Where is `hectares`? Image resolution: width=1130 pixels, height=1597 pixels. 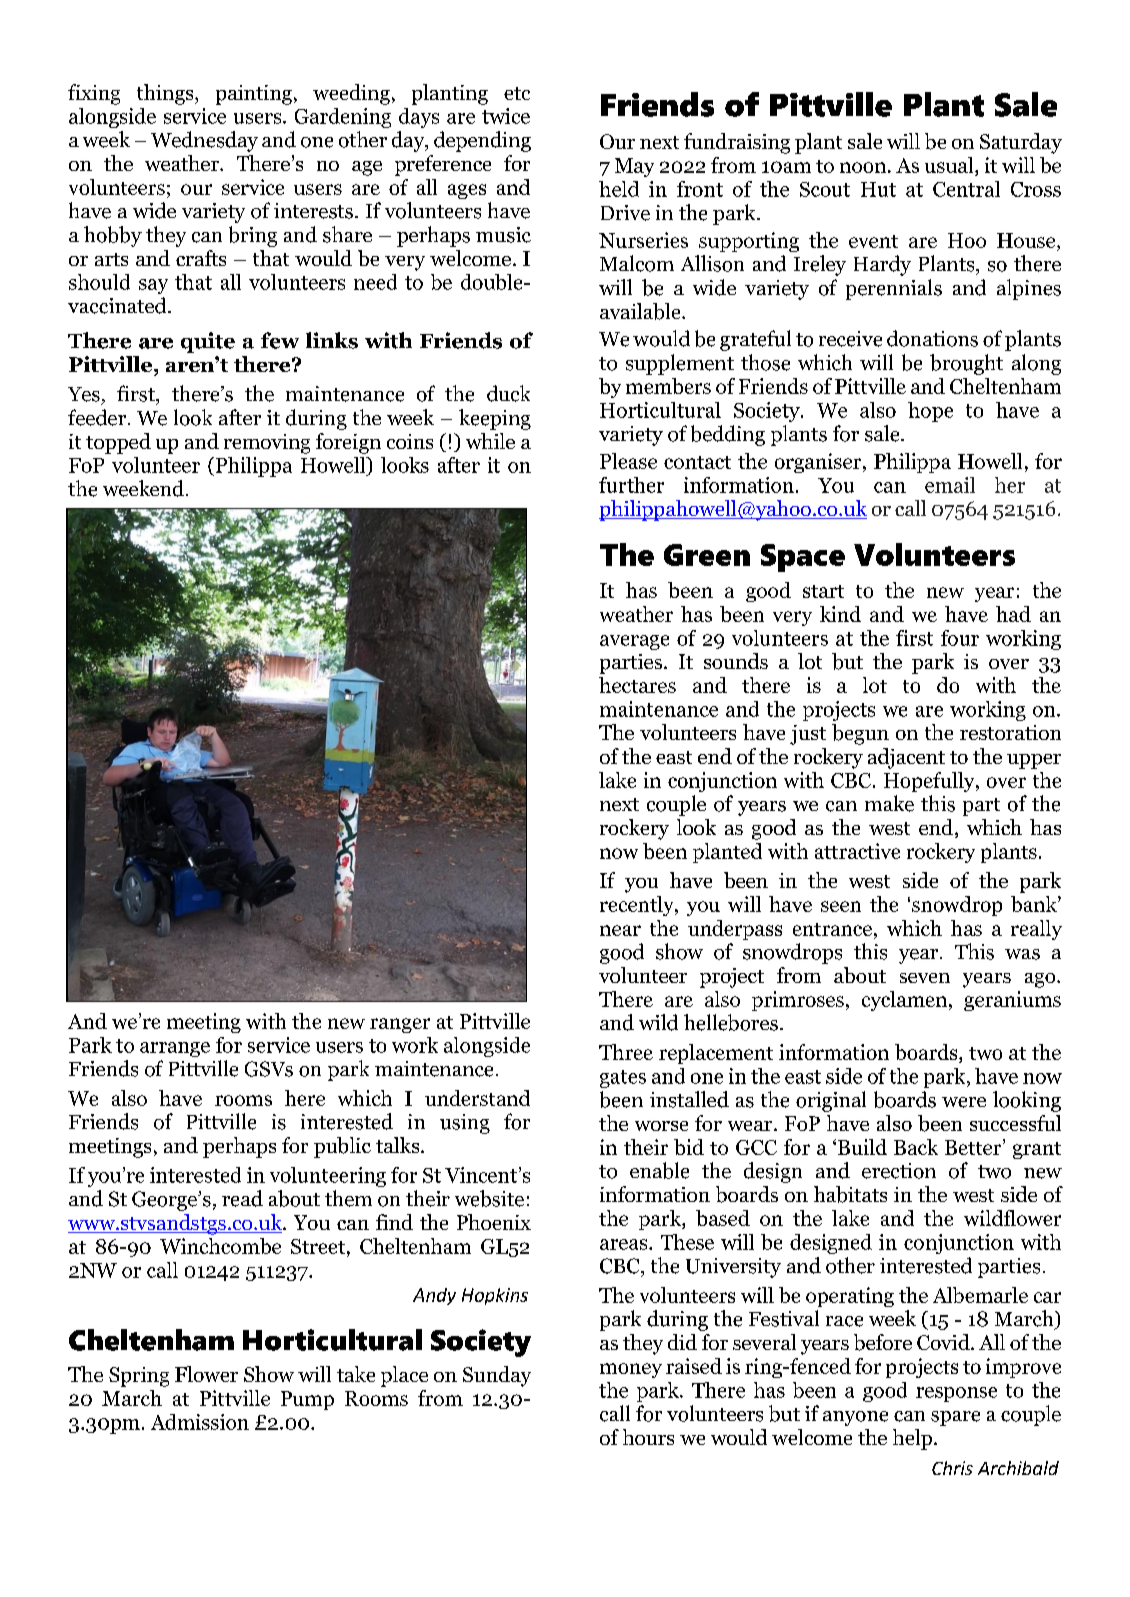
hectares is located at coordinates (637, 685).
